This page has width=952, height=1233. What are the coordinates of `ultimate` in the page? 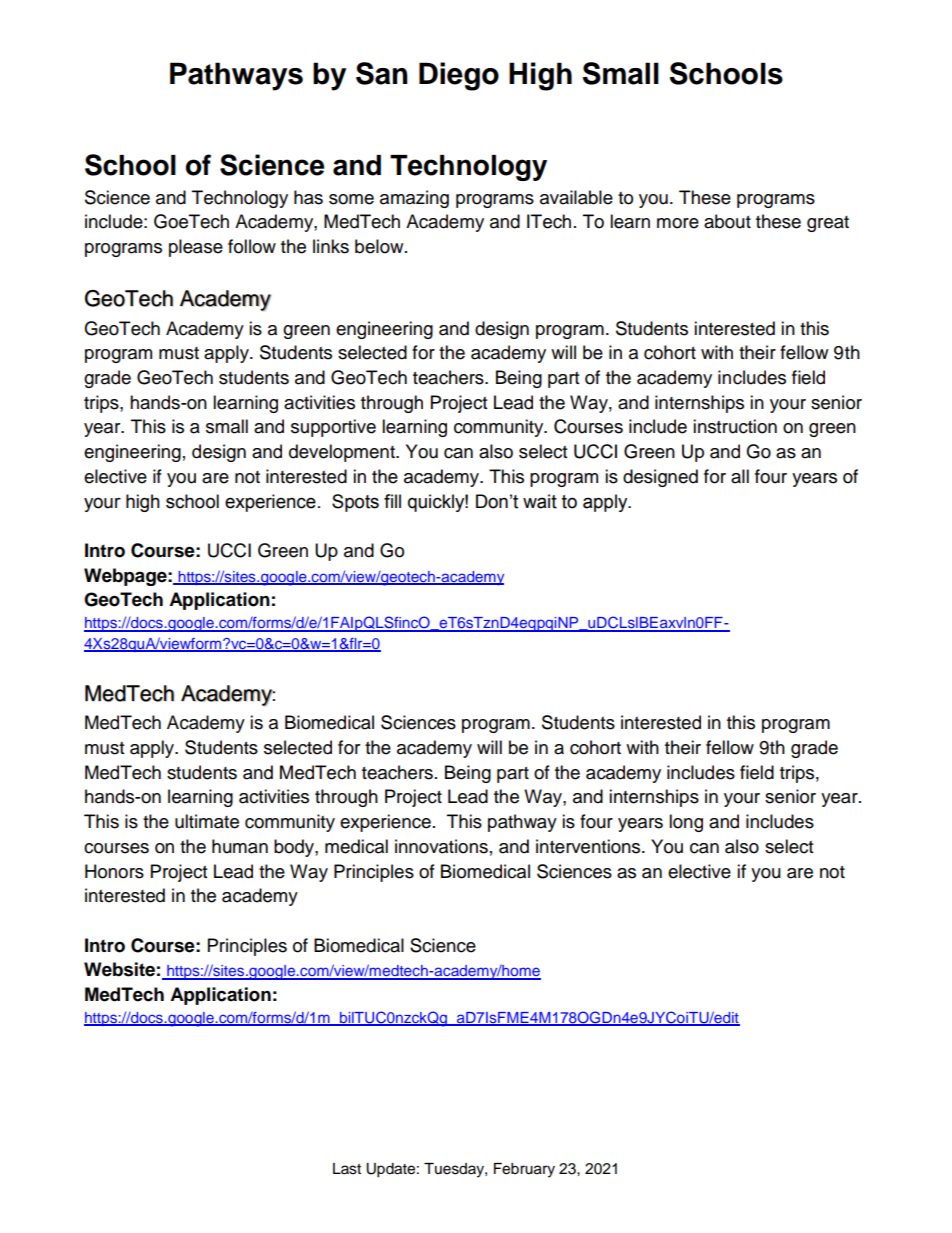 It's located at (207, 821).
